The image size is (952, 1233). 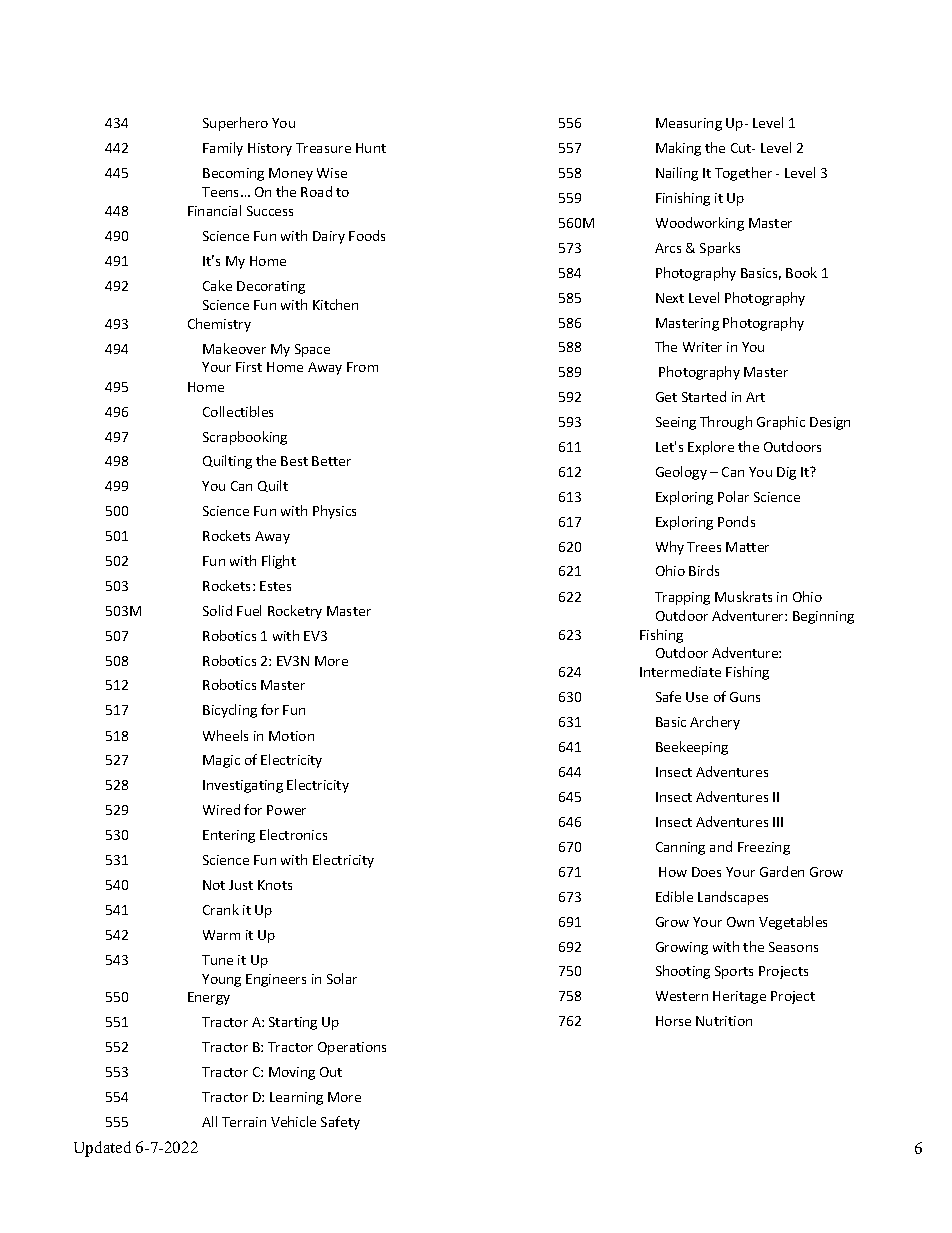 I want to click on Collectibles, so click(x=238, y=411).
